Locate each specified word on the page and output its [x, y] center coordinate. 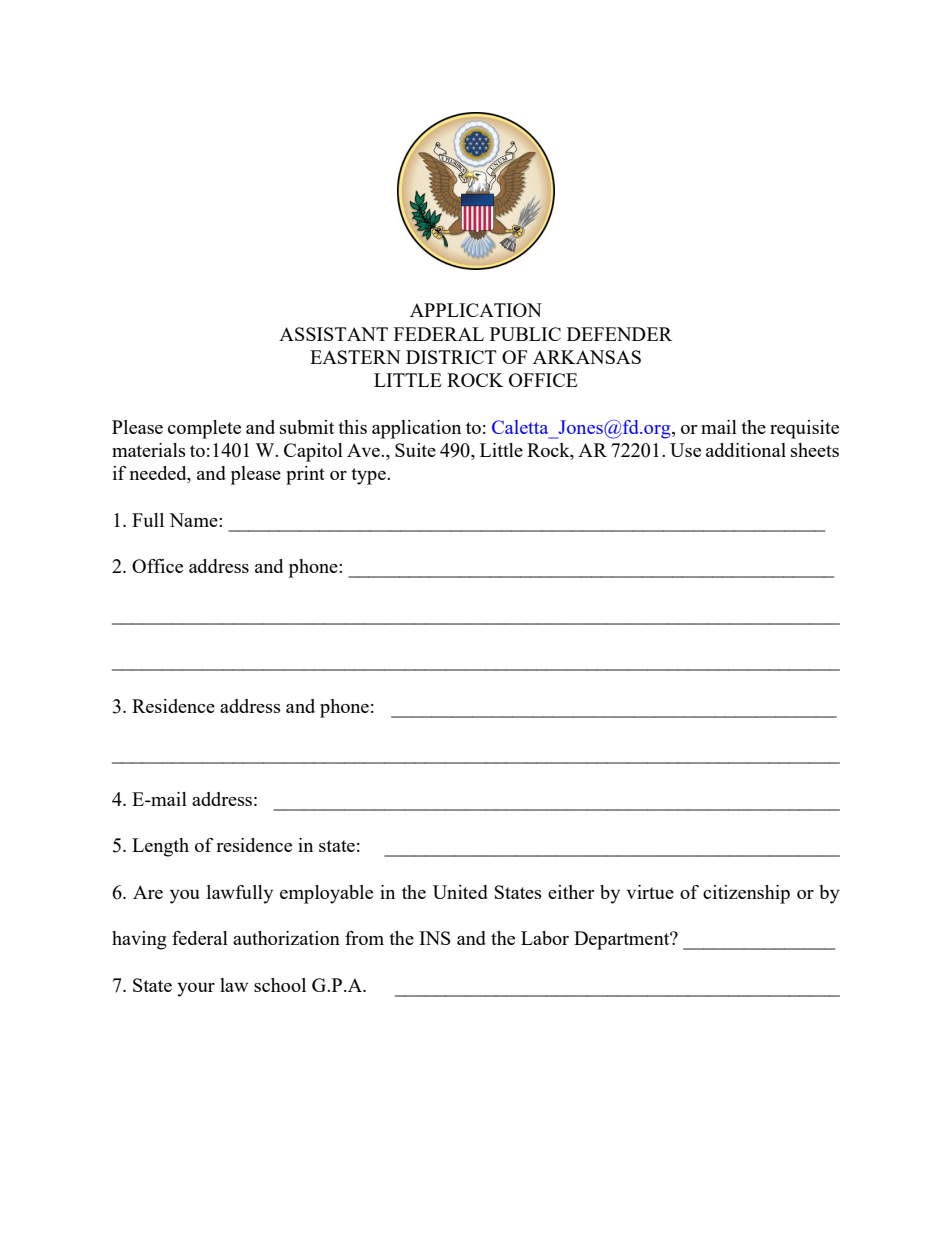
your [196, 990]
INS [435, 938]
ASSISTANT [333, 334]
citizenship [746, 894]
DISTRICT [451, 357]
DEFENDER [619, 334]
